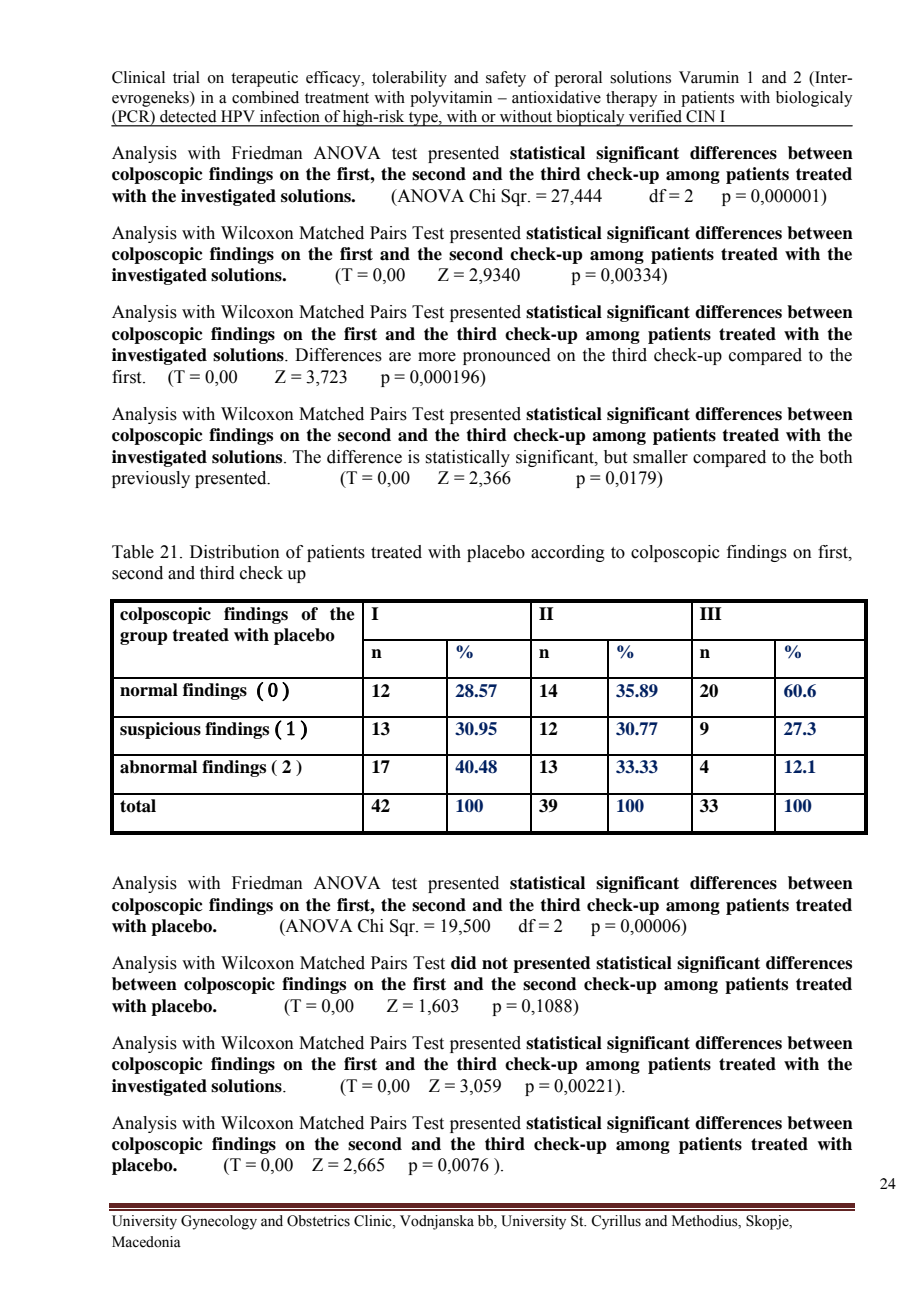 The width and height of the screenshot is (924, 1308). I want to click on pronounced, so click(507, 356).
